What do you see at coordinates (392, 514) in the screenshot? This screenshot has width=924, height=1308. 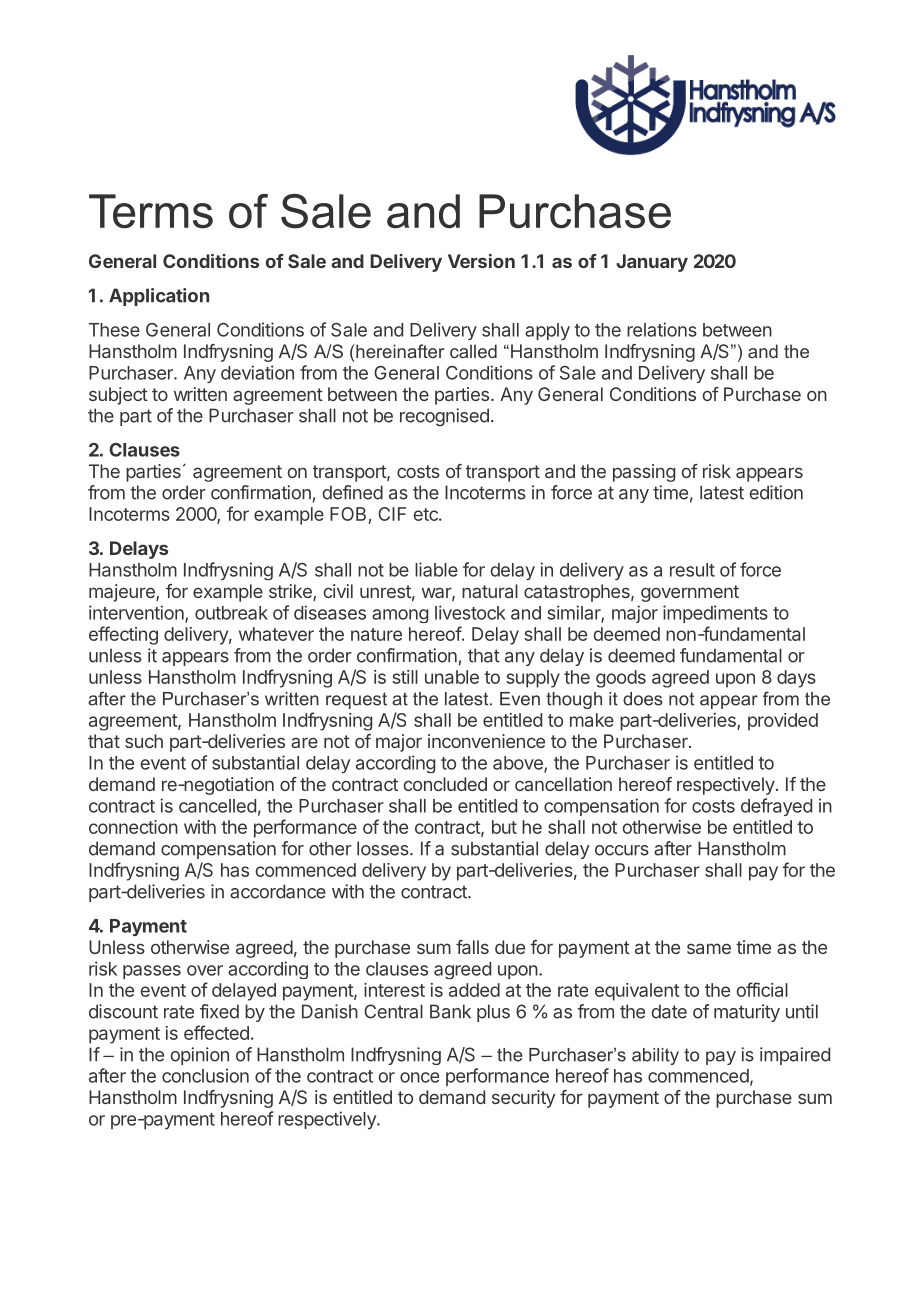 I see `CIF` at bounding box center [392, 514].
